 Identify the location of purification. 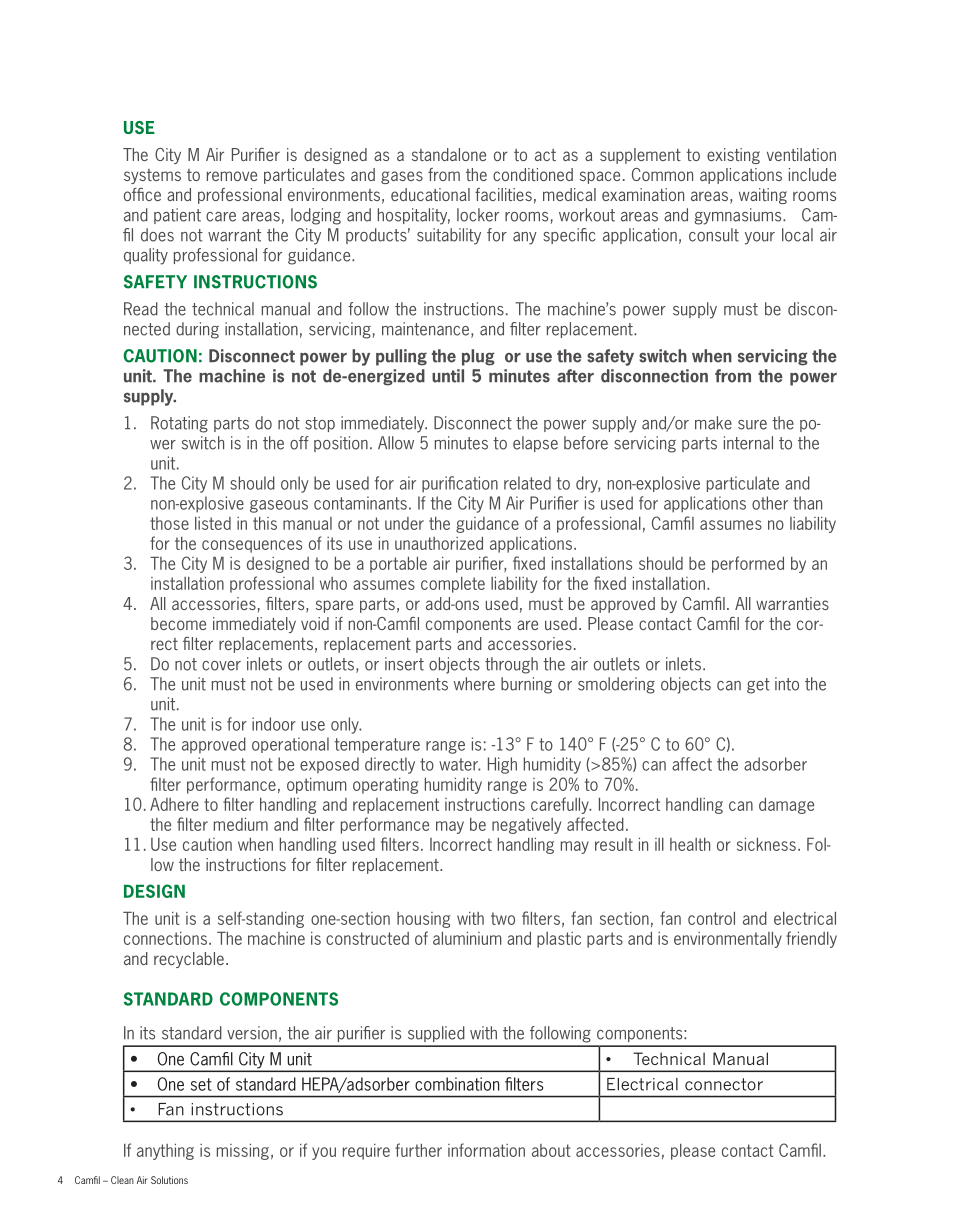
(460, 484).
